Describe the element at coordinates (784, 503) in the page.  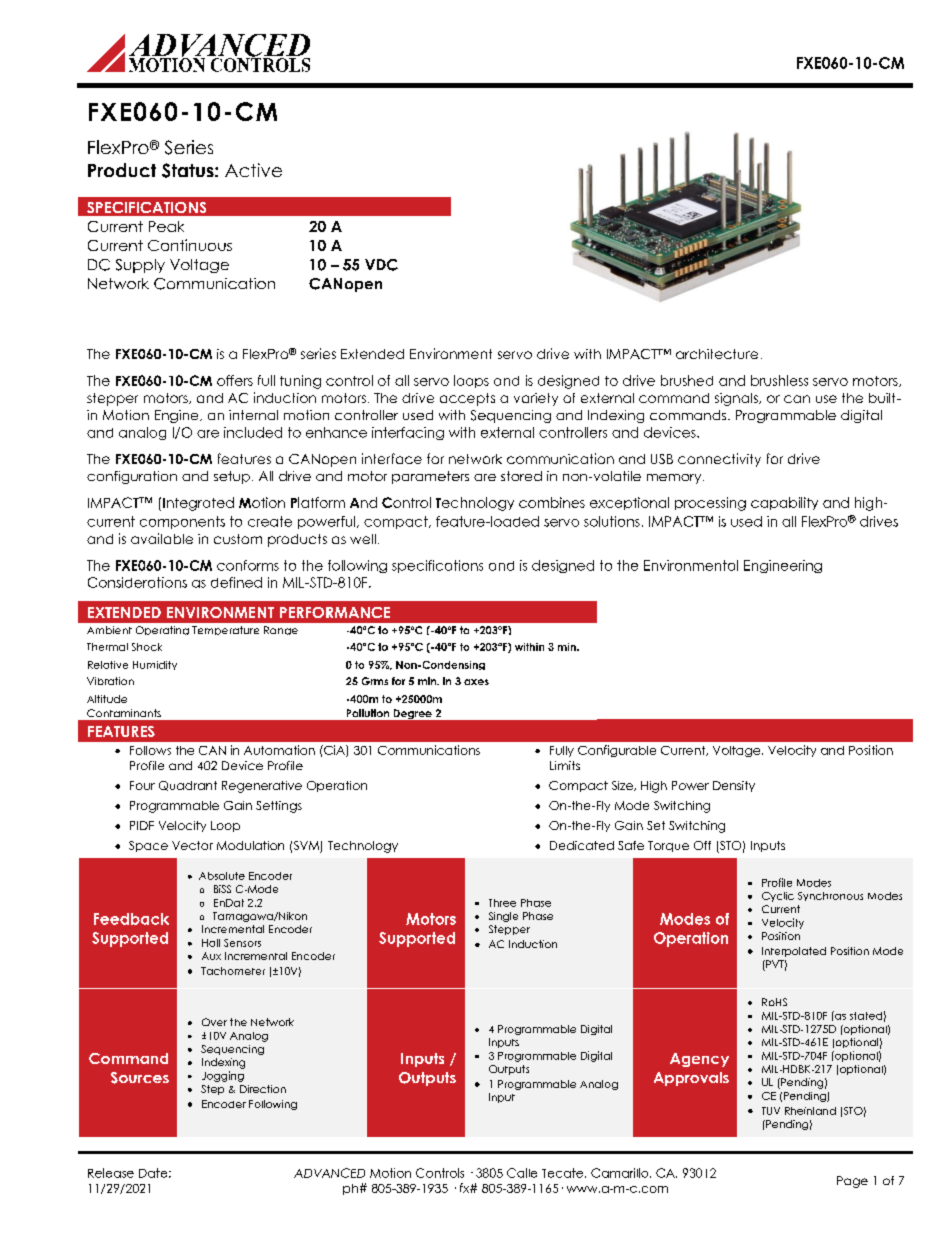
I see `capability` at that location.
